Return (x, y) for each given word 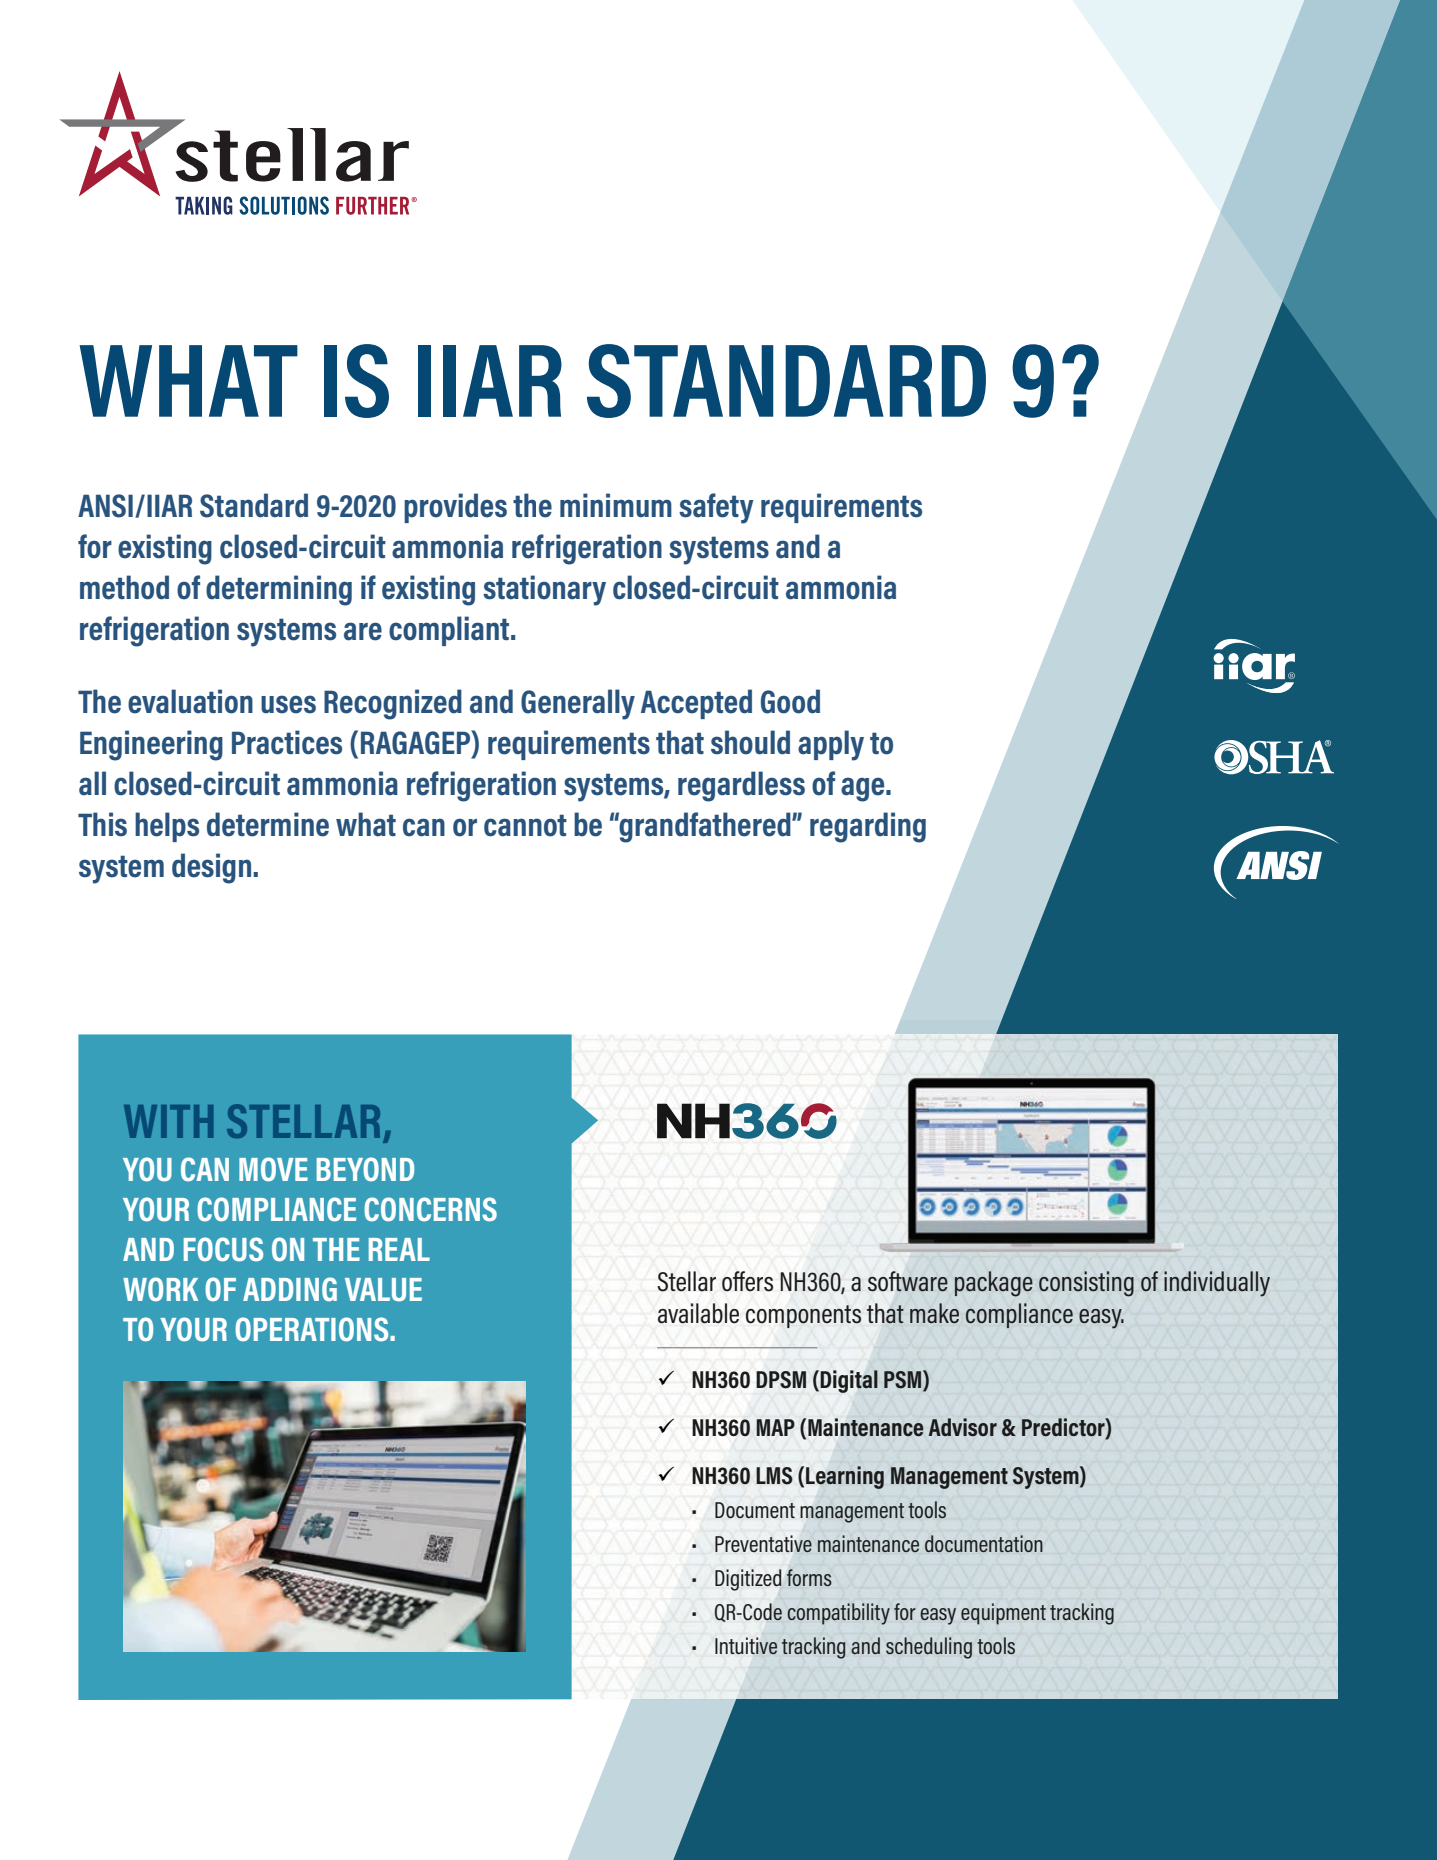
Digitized (748, 1580)
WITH (168, 1121)
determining (279, 590)
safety (716, 508)
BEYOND (365, 1169)
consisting (1086, 1284)
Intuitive (746, 1645)
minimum (616, 505)
